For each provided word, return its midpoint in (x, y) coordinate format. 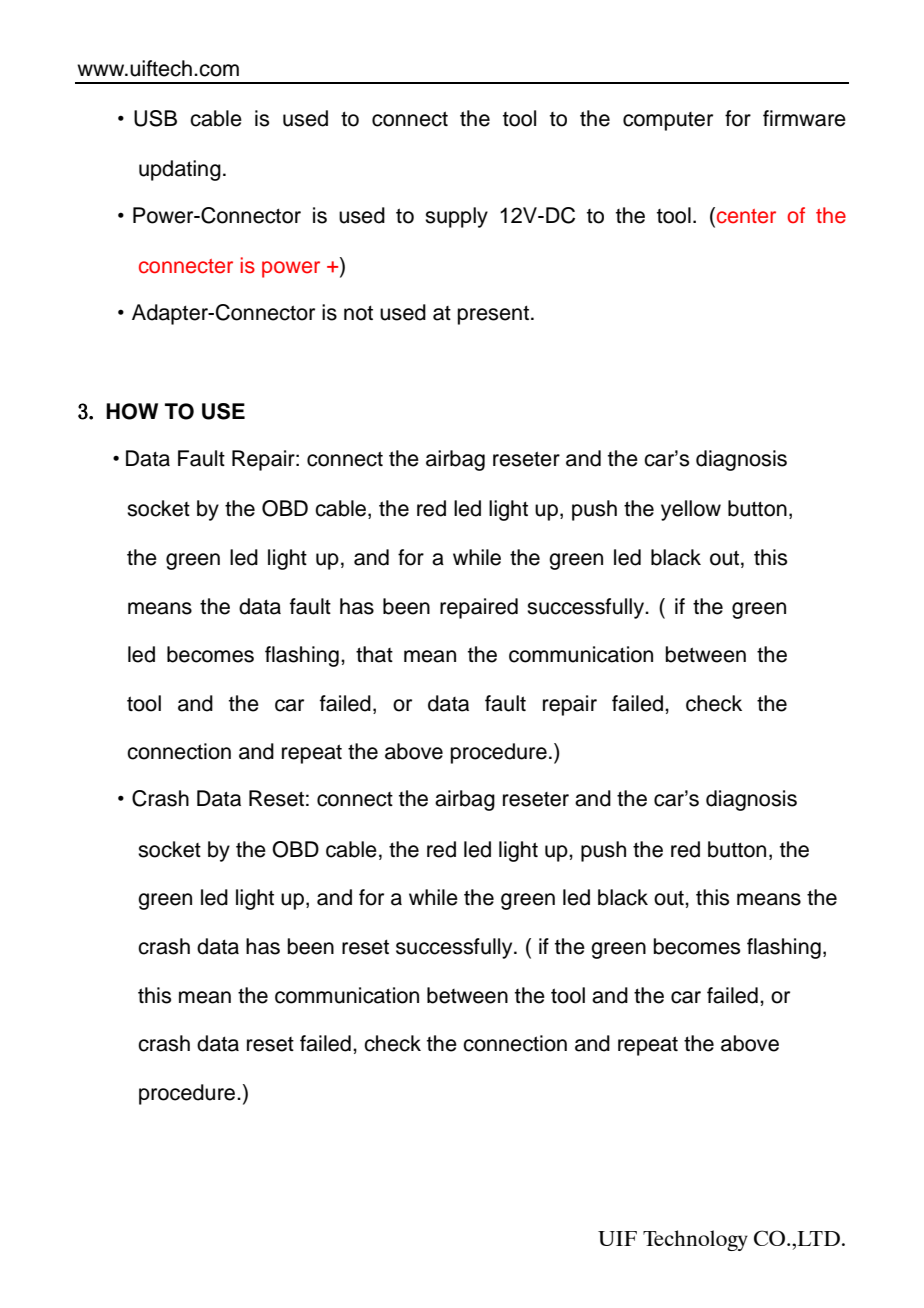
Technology (695, 1240)
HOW (132, 411)
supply (456, 217)
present (493, 315)
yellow (691, 510)
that (374, 654)
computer (668, 121)
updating (180, 170)
